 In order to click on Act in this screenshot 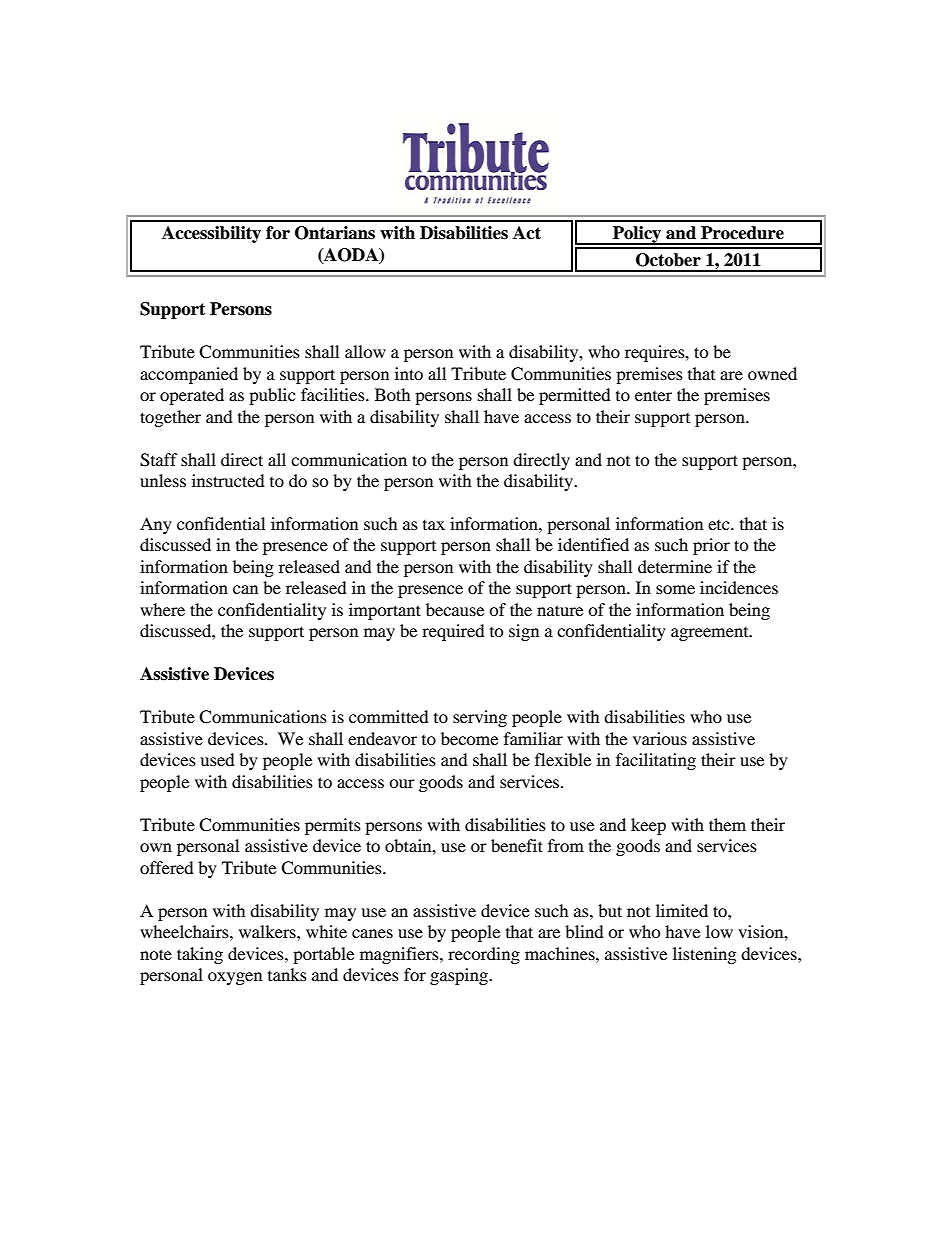, I will do `click(527, 233)`.
